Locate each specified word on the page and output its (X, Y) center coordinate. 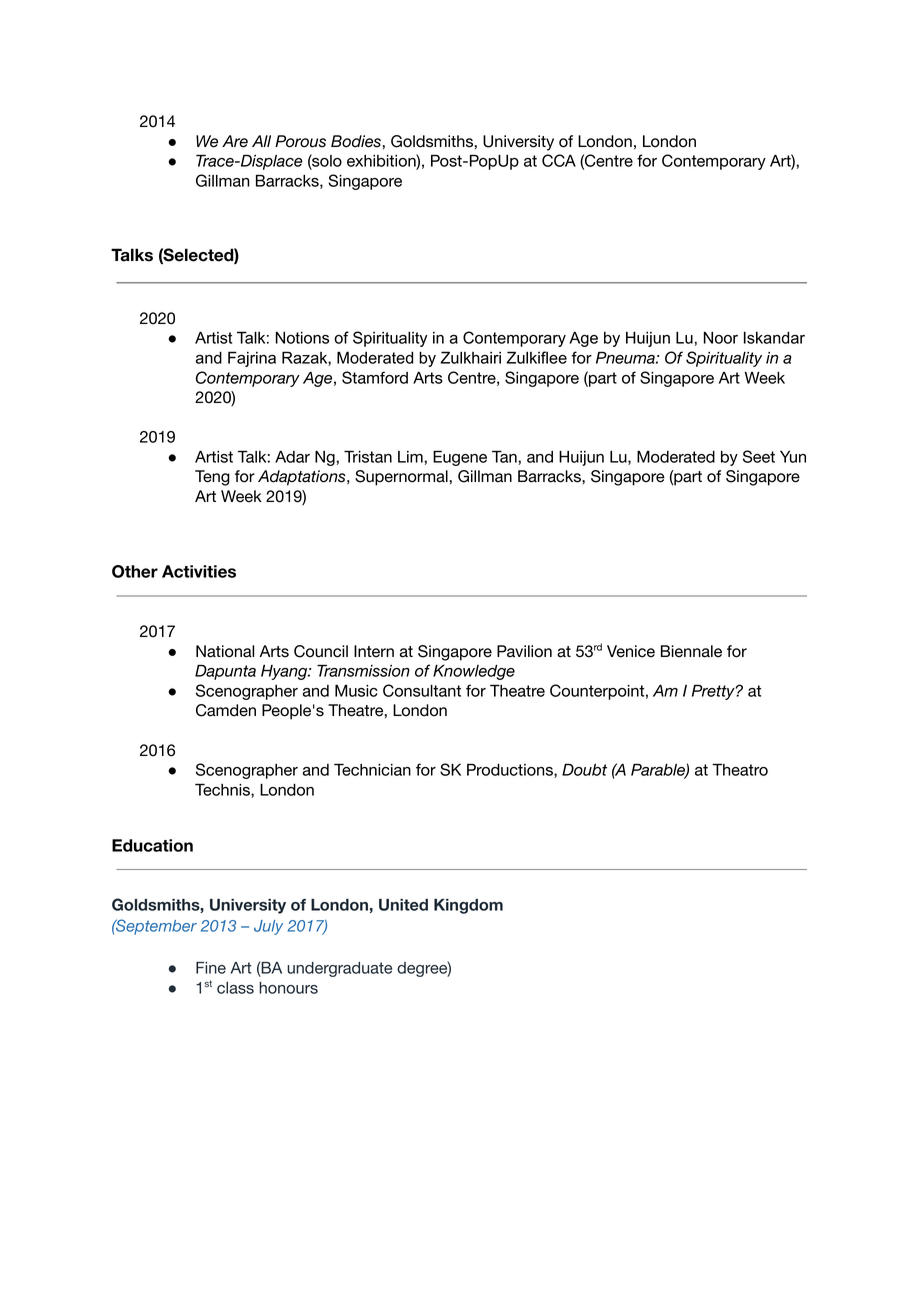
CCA (559, 160)
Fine (211, 968)
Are (235, 141)
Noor (721, 337)
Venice (631, 651)
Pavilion (524, 651)
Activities (199, 571)
